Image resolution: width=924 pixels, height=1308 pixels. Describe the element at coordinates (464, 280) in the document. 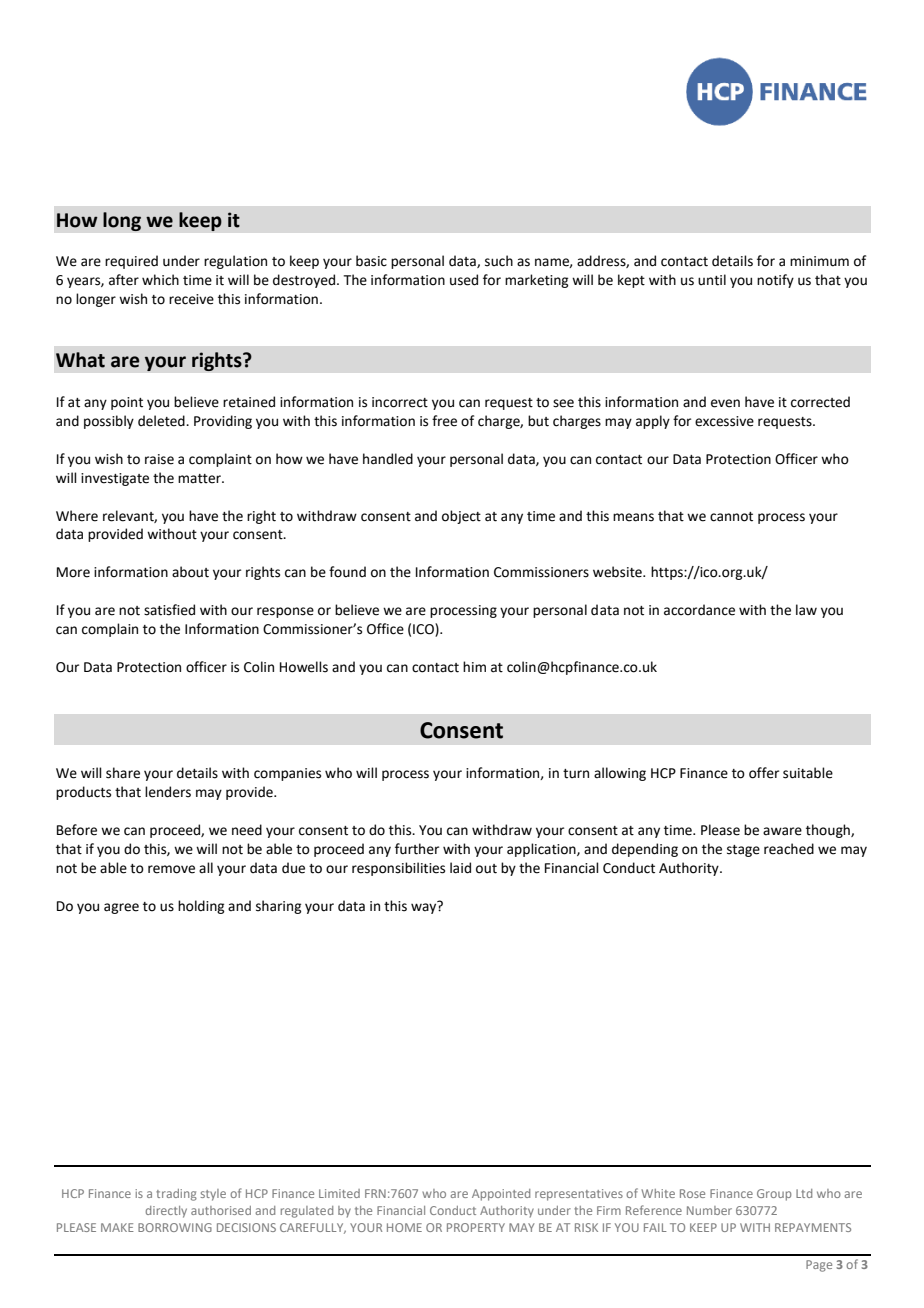

I see `used` at that location.
